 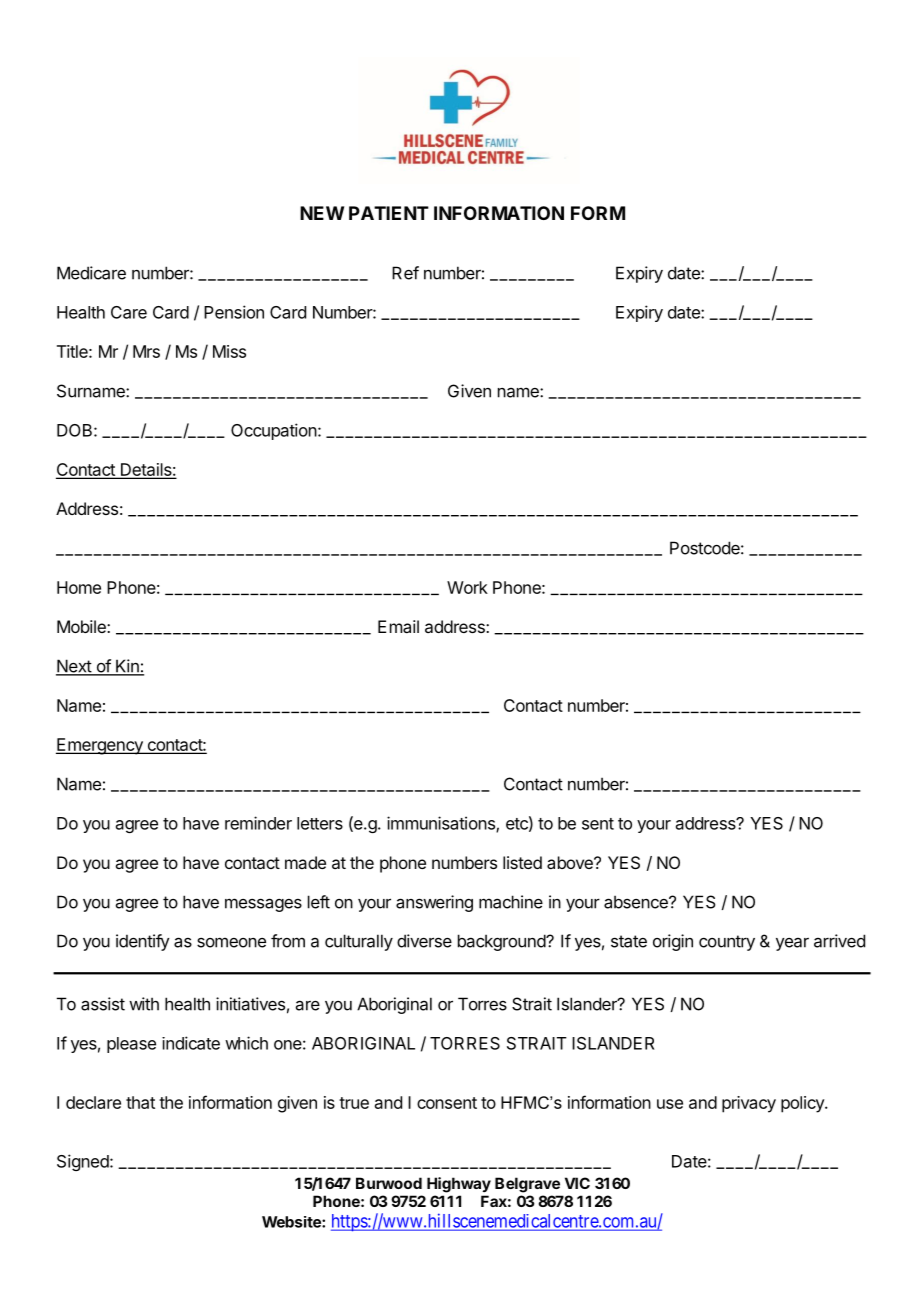 I want to click on Email, so click(x=398, y=626).
